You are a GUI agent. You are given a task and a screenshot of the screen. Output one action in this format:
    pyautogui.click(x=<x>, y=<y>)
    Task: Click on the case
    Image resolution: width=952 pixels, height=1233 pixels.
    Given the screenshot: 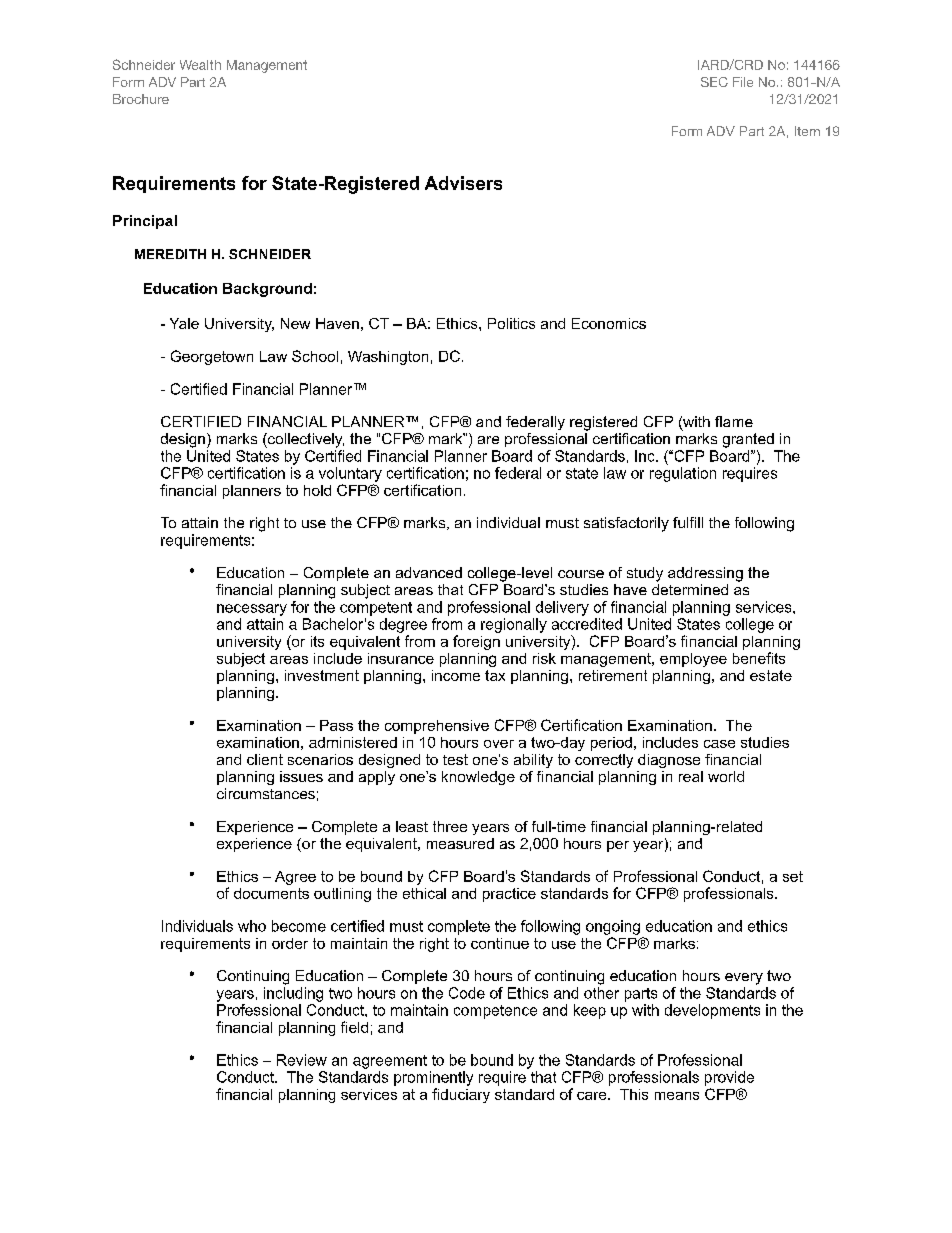 What is the action you would take?
    pyautogui.click(x=719, y=744)
